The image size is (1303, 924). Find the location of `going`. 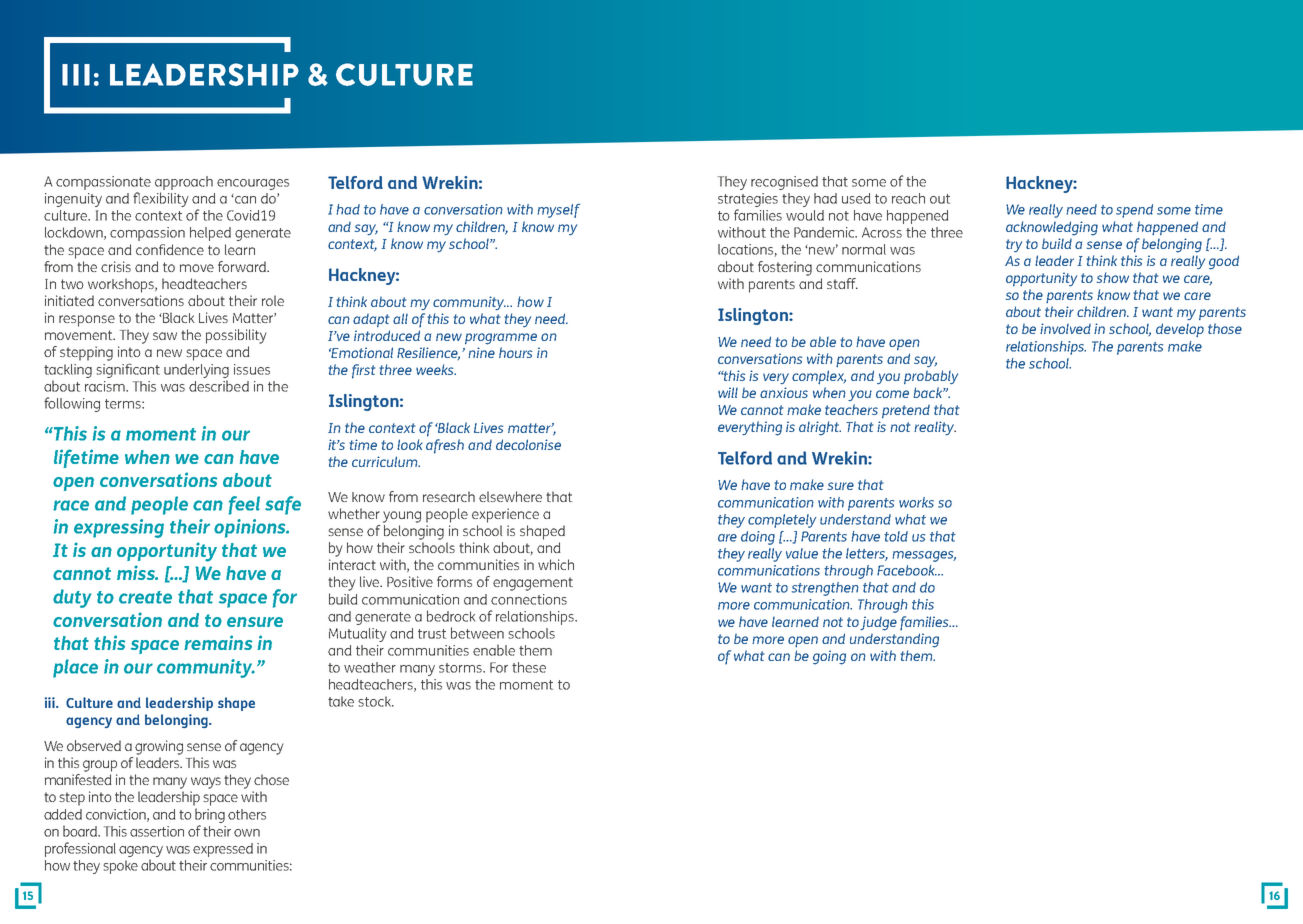

going is located at coordinates (829, 657).
